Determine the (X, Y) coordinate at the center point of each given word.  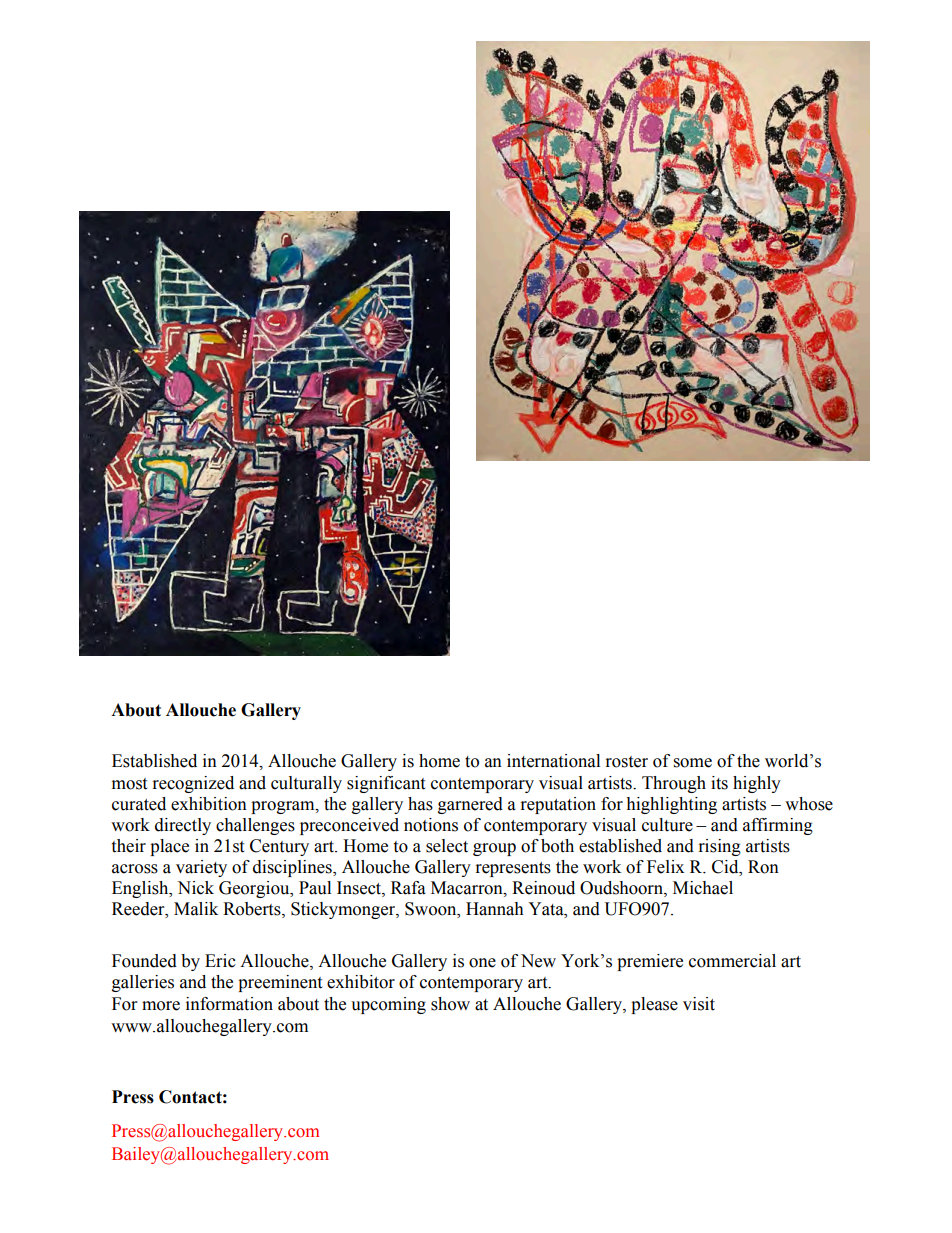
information (229, 1004)
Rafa (408, 888)
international (553, 761)
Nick (195, 888)
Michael (703, 888)
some (693, 763)
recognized (193, 784)
